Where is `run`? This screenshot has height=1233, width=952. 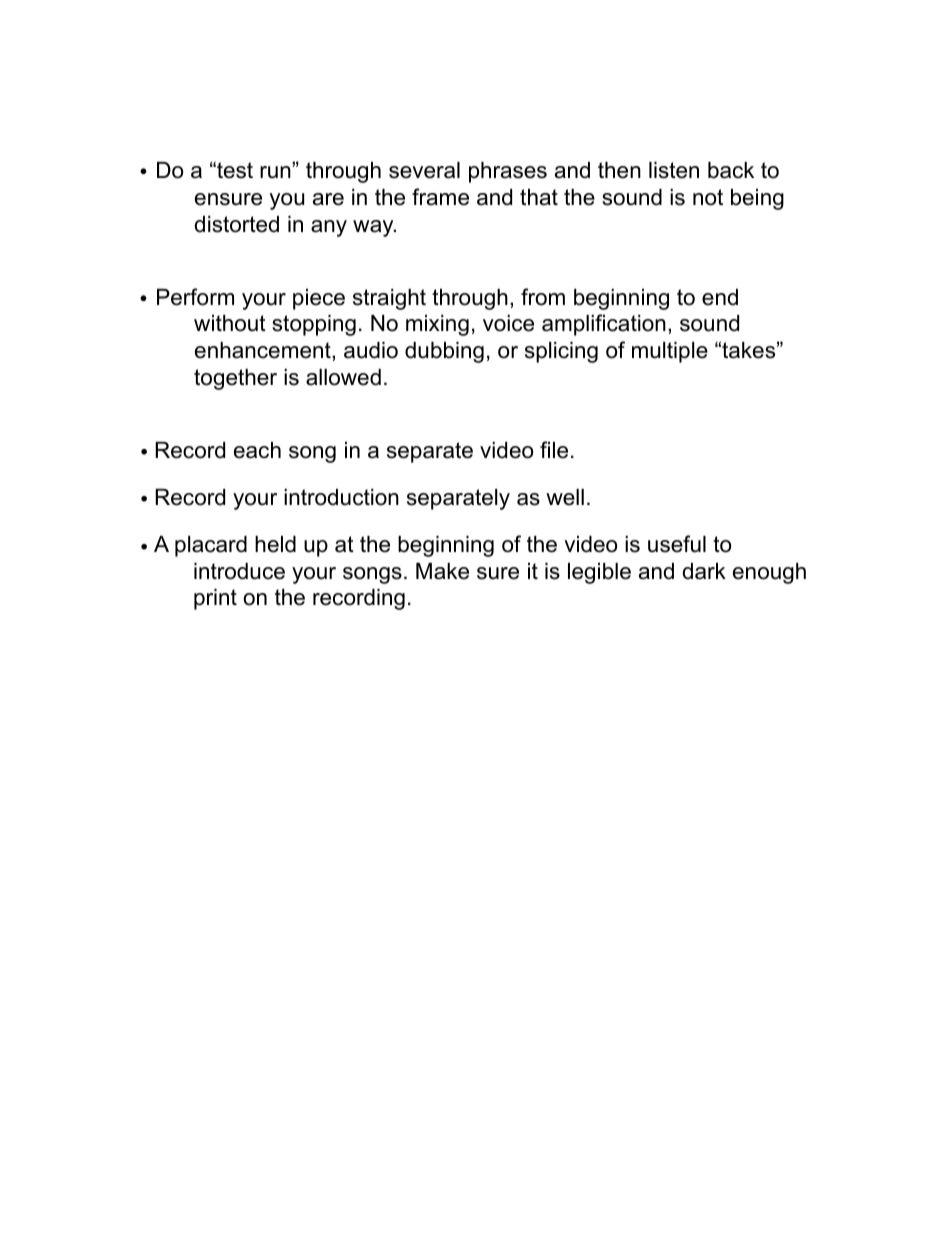
run is located at coordinates (276, 172).
